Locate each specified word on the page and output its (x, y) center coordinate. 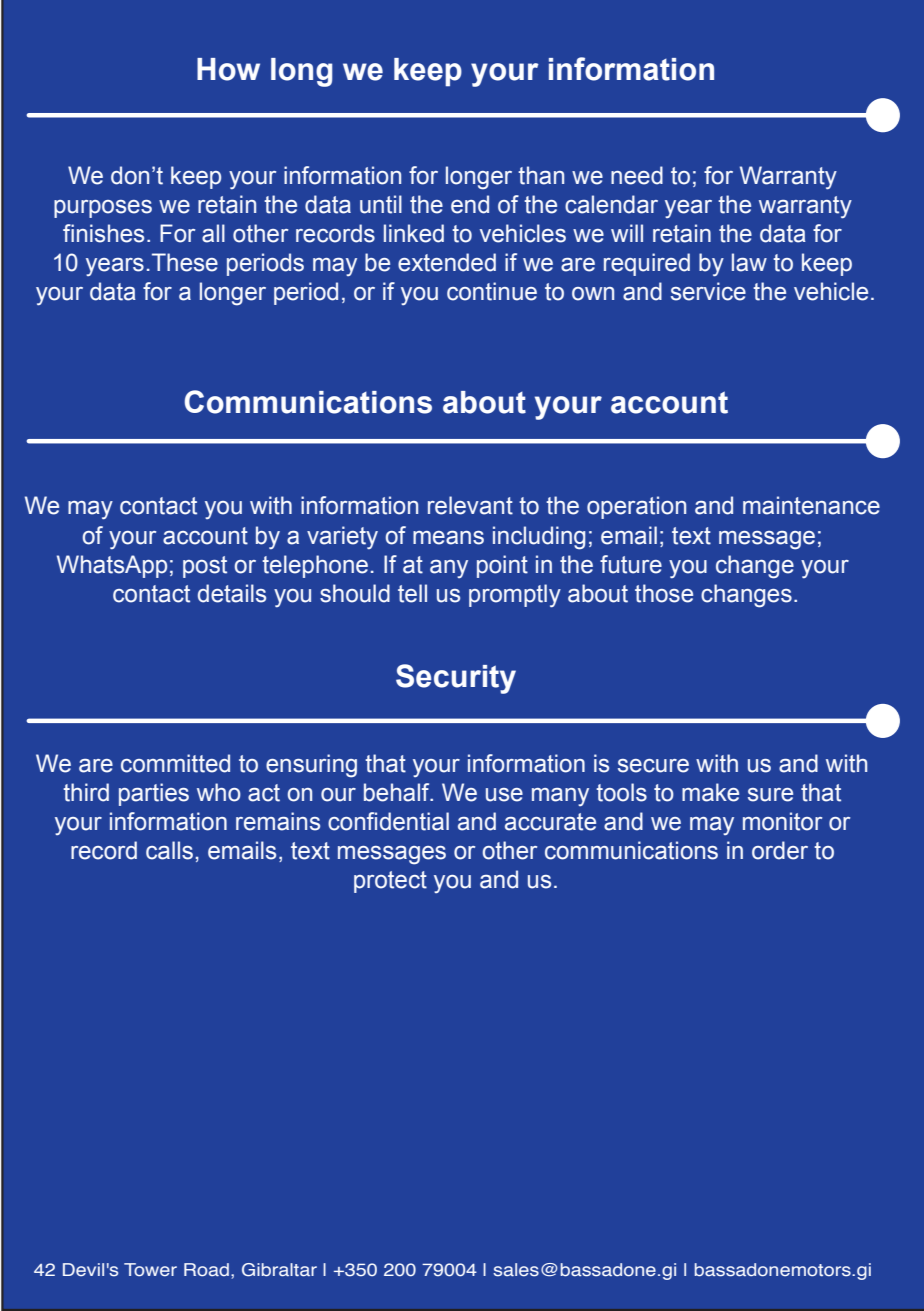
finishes (103, 233)
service (708, 291)
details (232, 593)
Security (456, 679)
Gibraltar (279, 1270)
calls (169, 850)
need (637, 175)
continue (492, 291)
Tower (150, 1270)
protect (390, 882)
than (541, 175)
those (664, 593)
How (228, 69)
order (780, 850)
